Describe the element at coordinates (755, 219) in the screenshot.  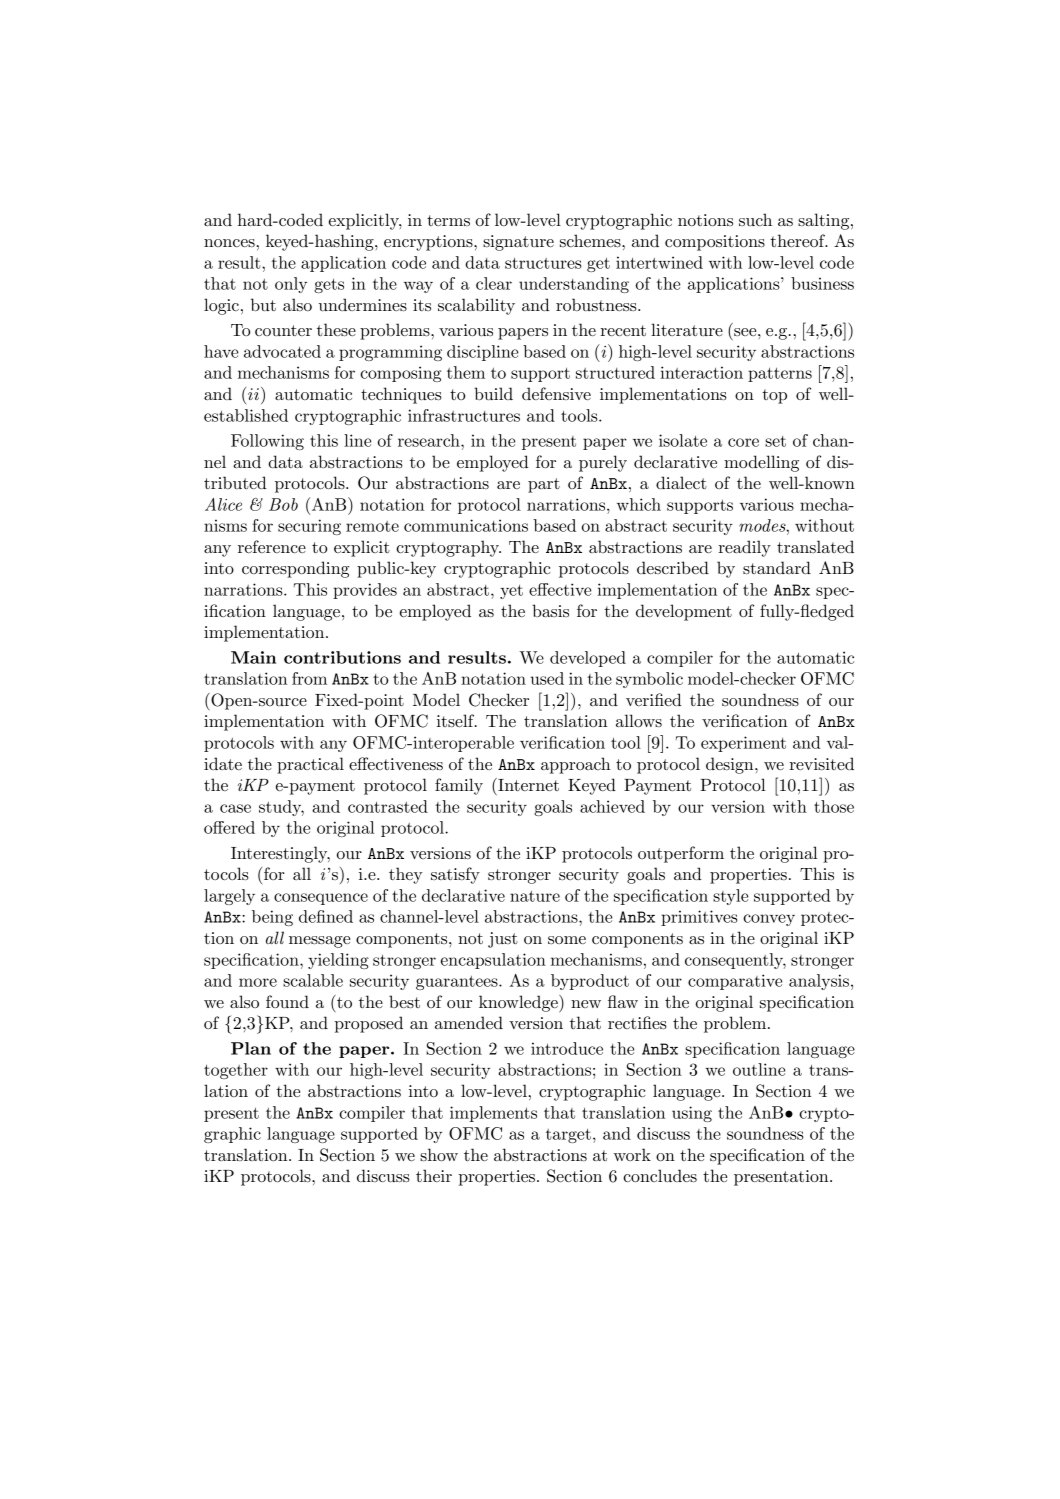
I see `such` at that location.
